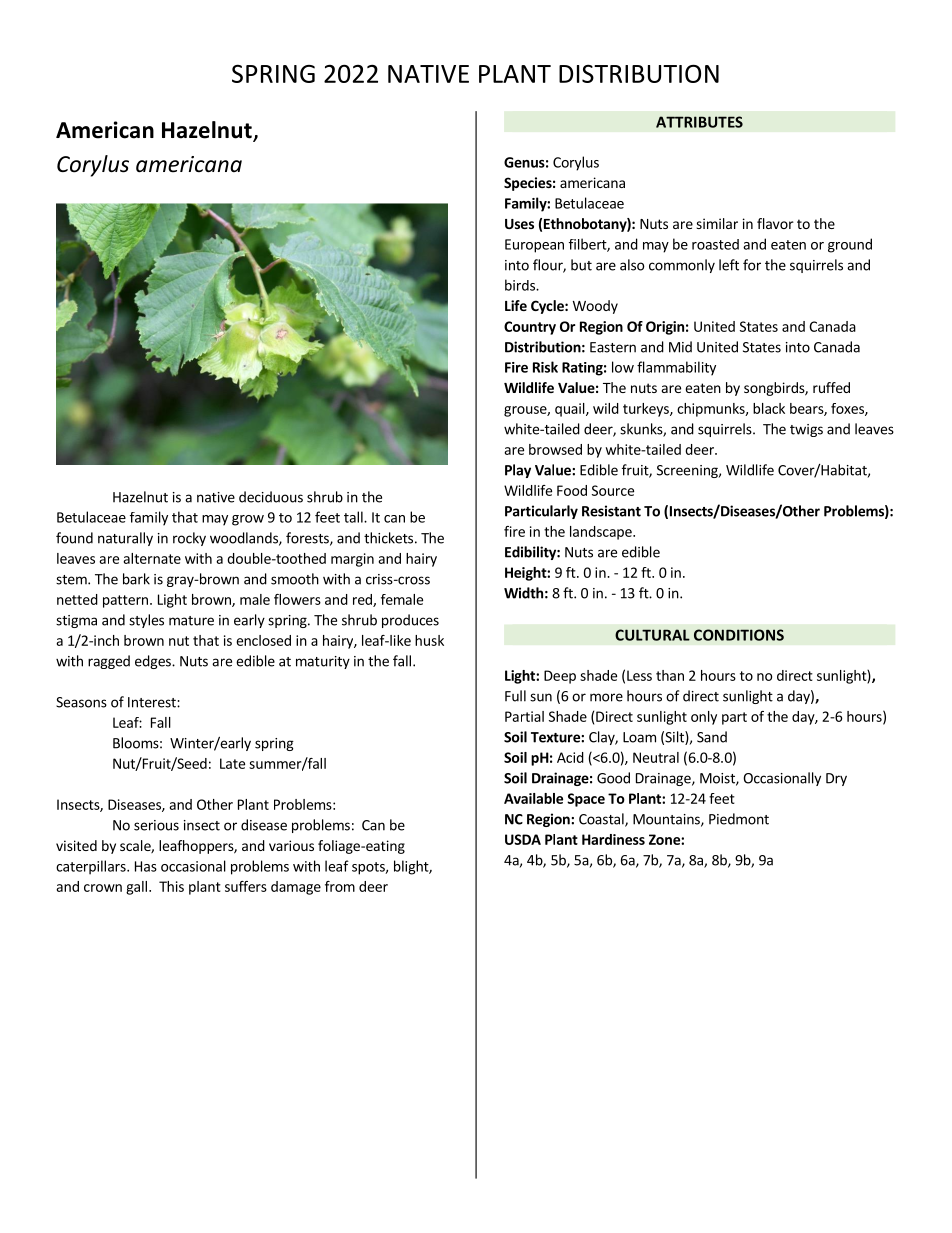 This document has width=952, height=1233. What do you see at coordinates (545, 367) in the document?
I see `Risk` at bounding box center [545, 367].
